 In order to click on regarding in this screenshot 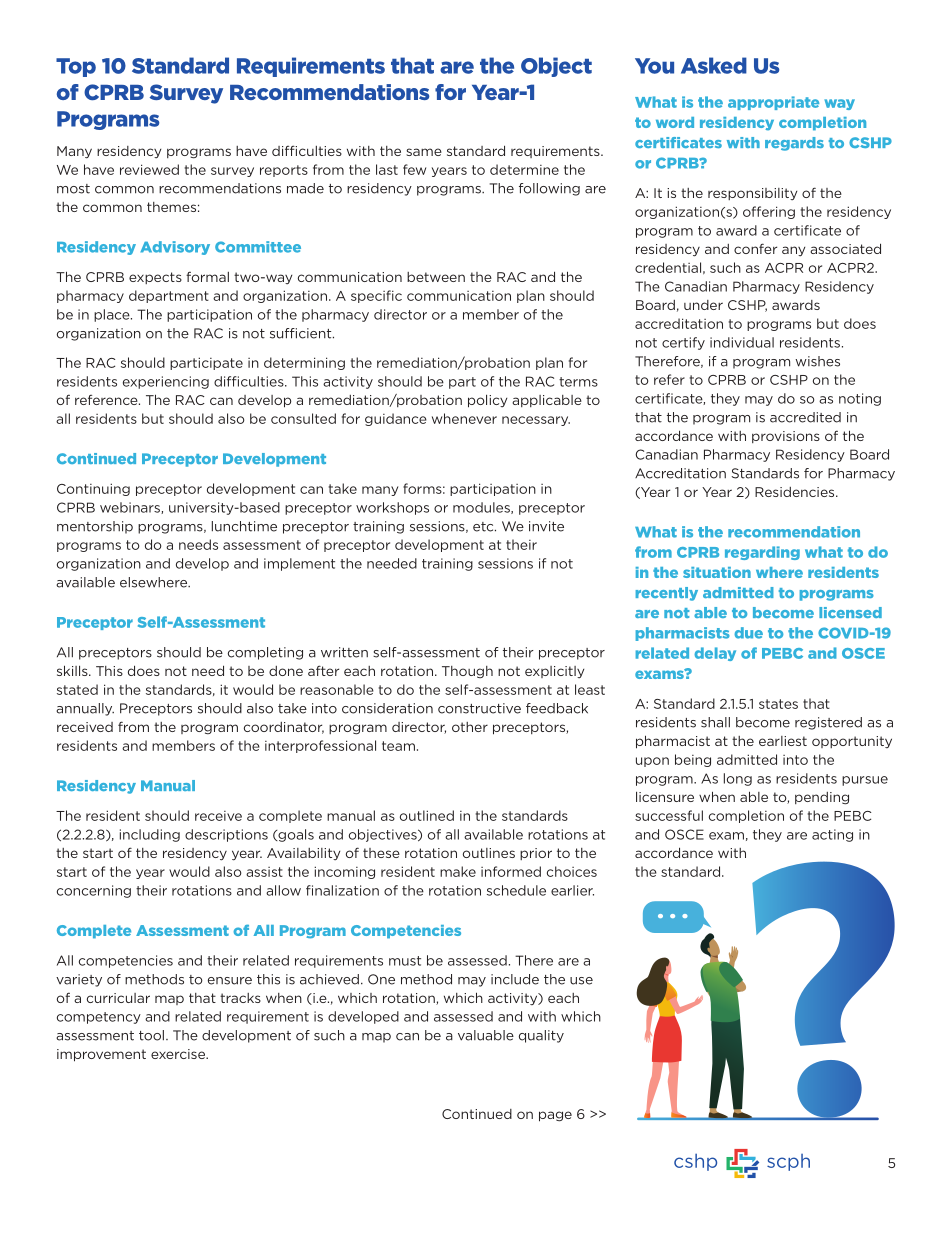, I will do `click(762, 553)`.
